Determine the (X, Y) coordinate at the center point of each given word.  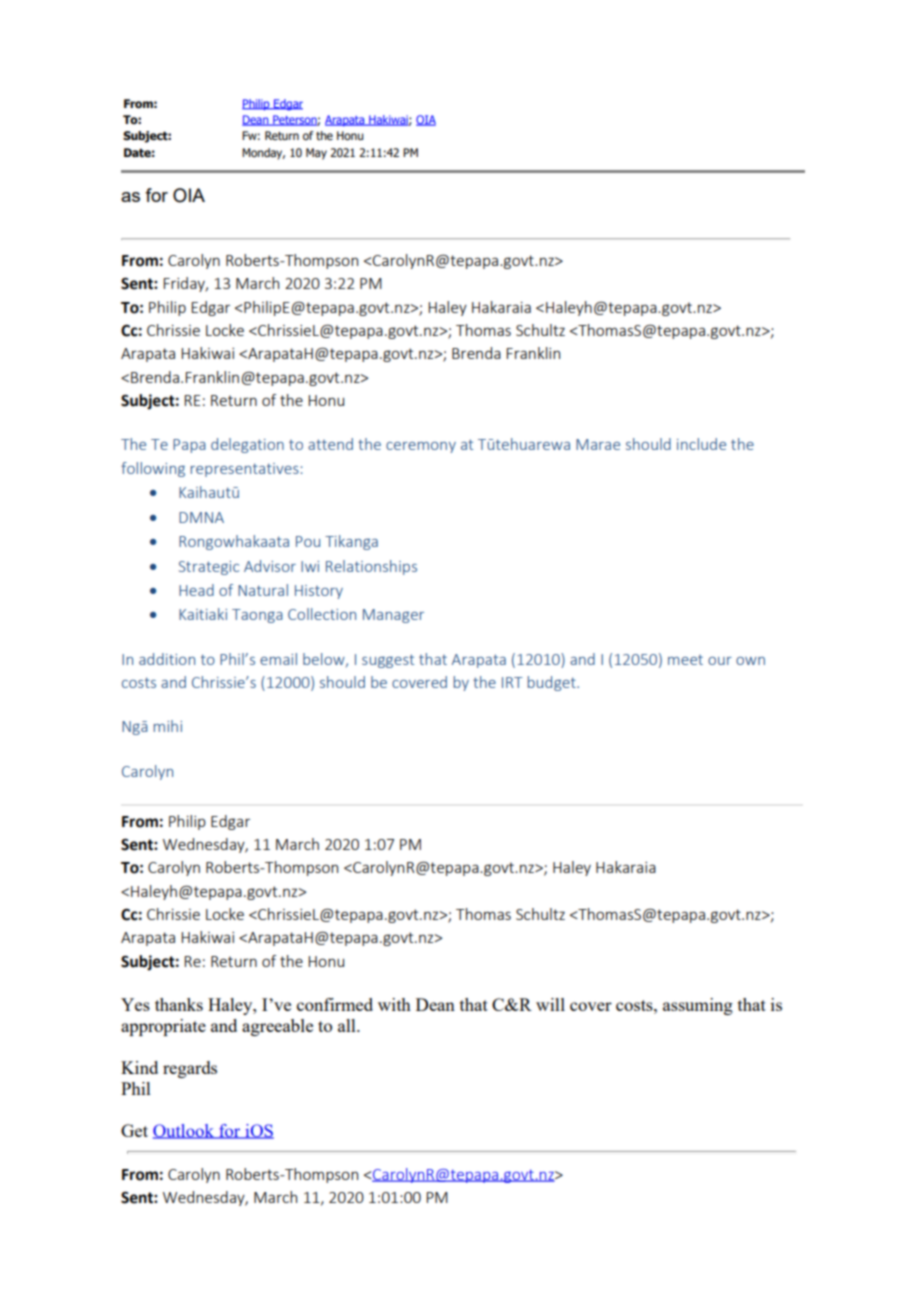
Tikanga (351, 542)
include (701, 444)
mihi (168, 726)
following (153, 469)
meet (685, 660)
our (720, 661)
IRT (512, 682)
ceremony (421, 447)
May (316, 154)
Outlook (184, 1131)
